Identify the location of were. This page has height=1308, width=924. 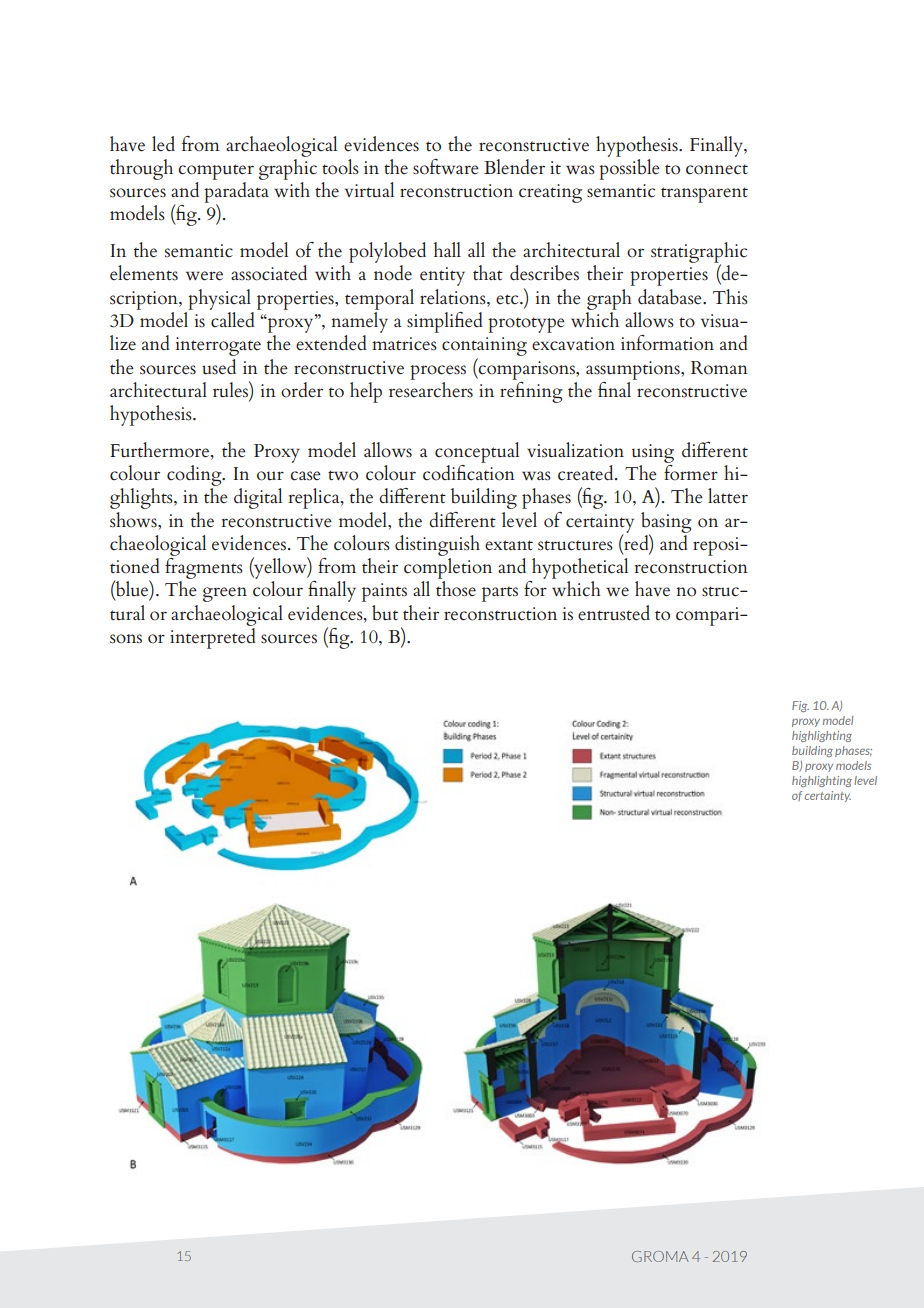
(204, 276).
